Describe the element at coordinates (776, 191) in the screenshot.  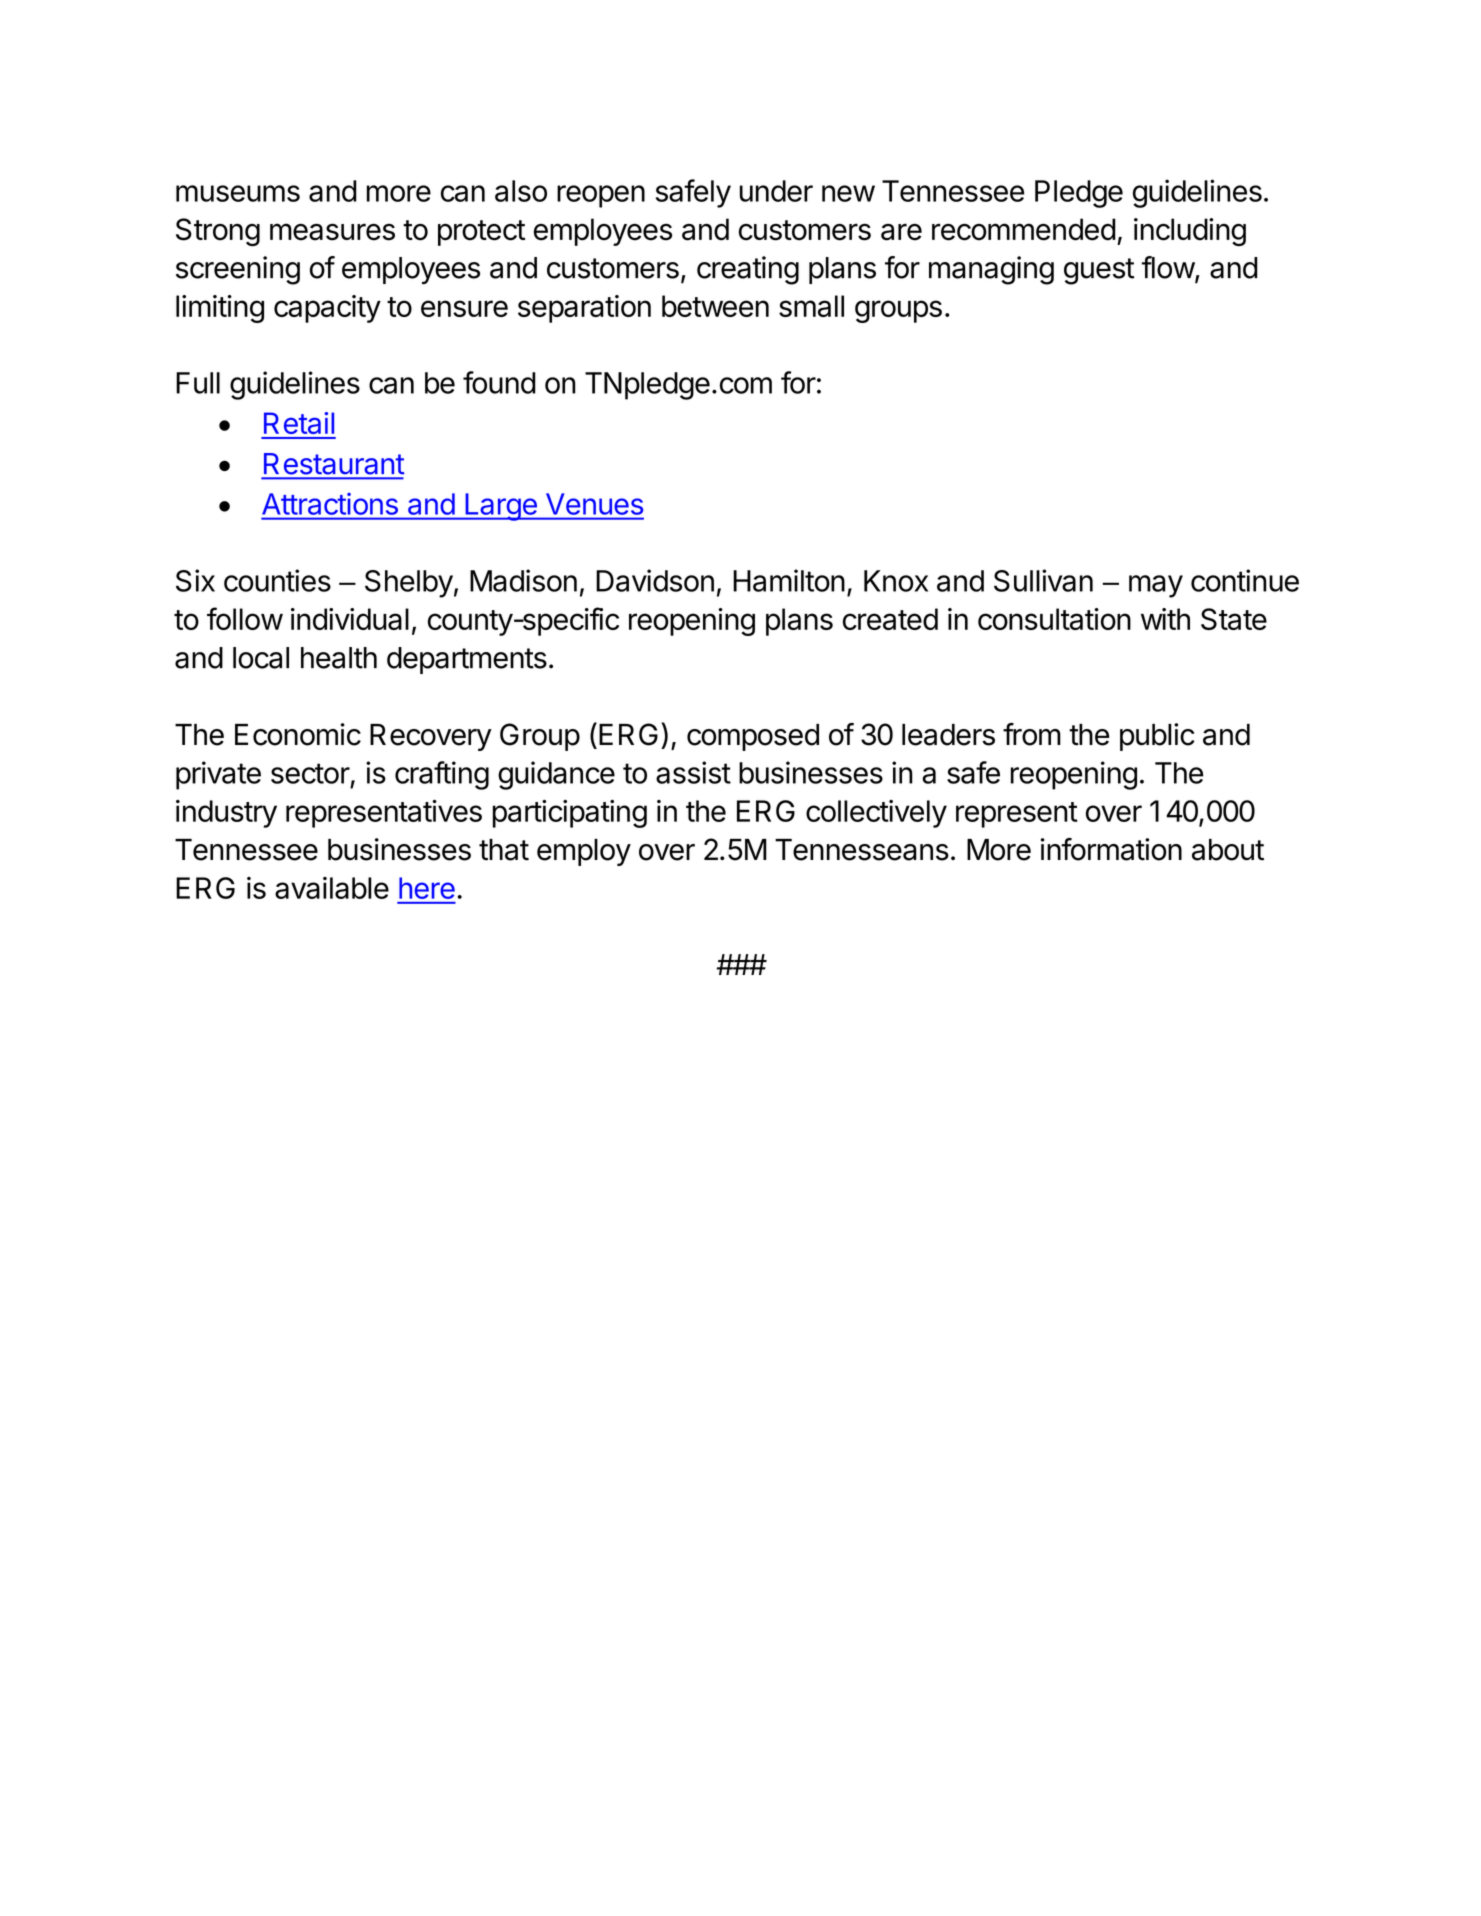
I see `under` at that location.
